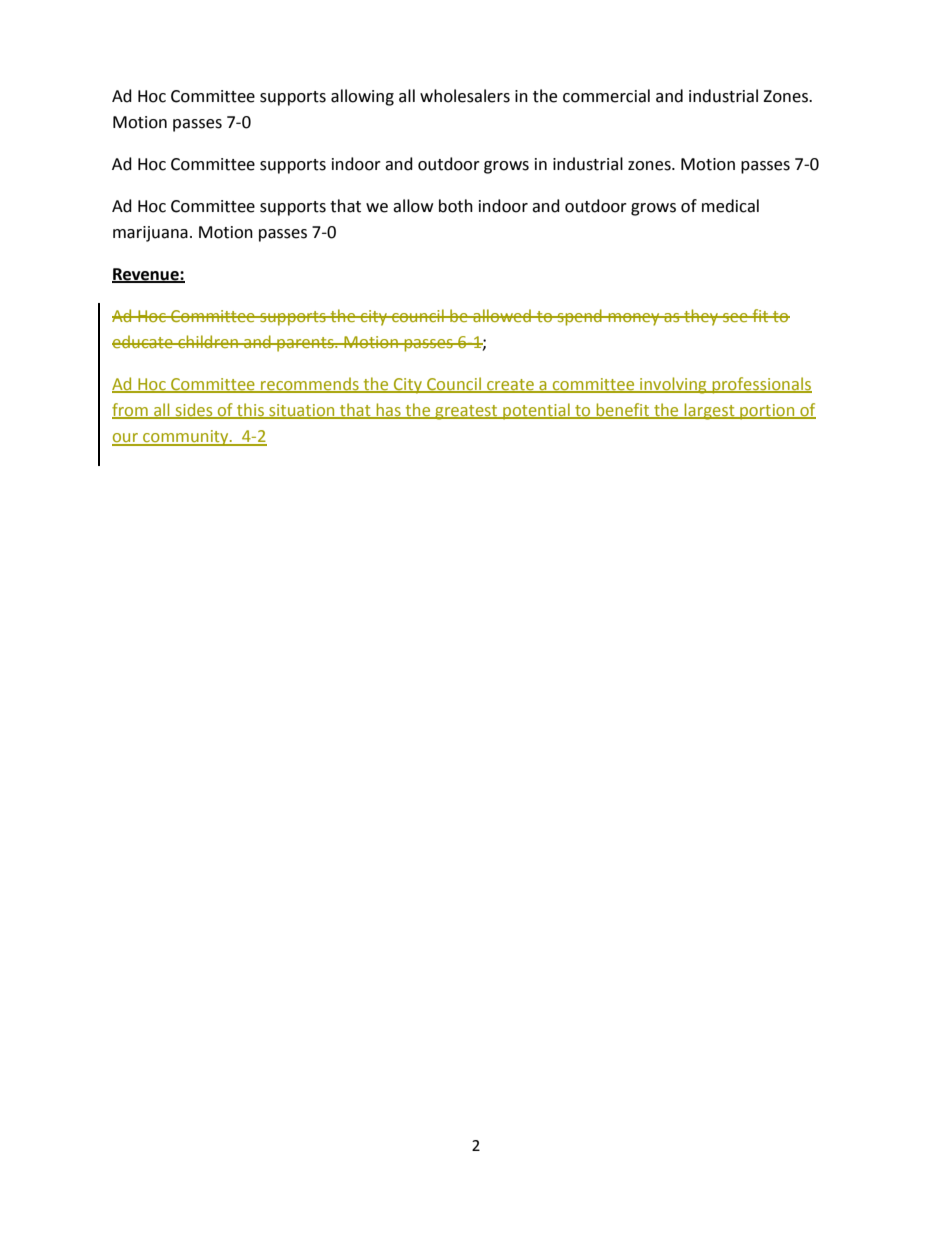  What do you see at coordinates (579, 317) in the page?
I see `spend` at bounding box center [579, 317].
